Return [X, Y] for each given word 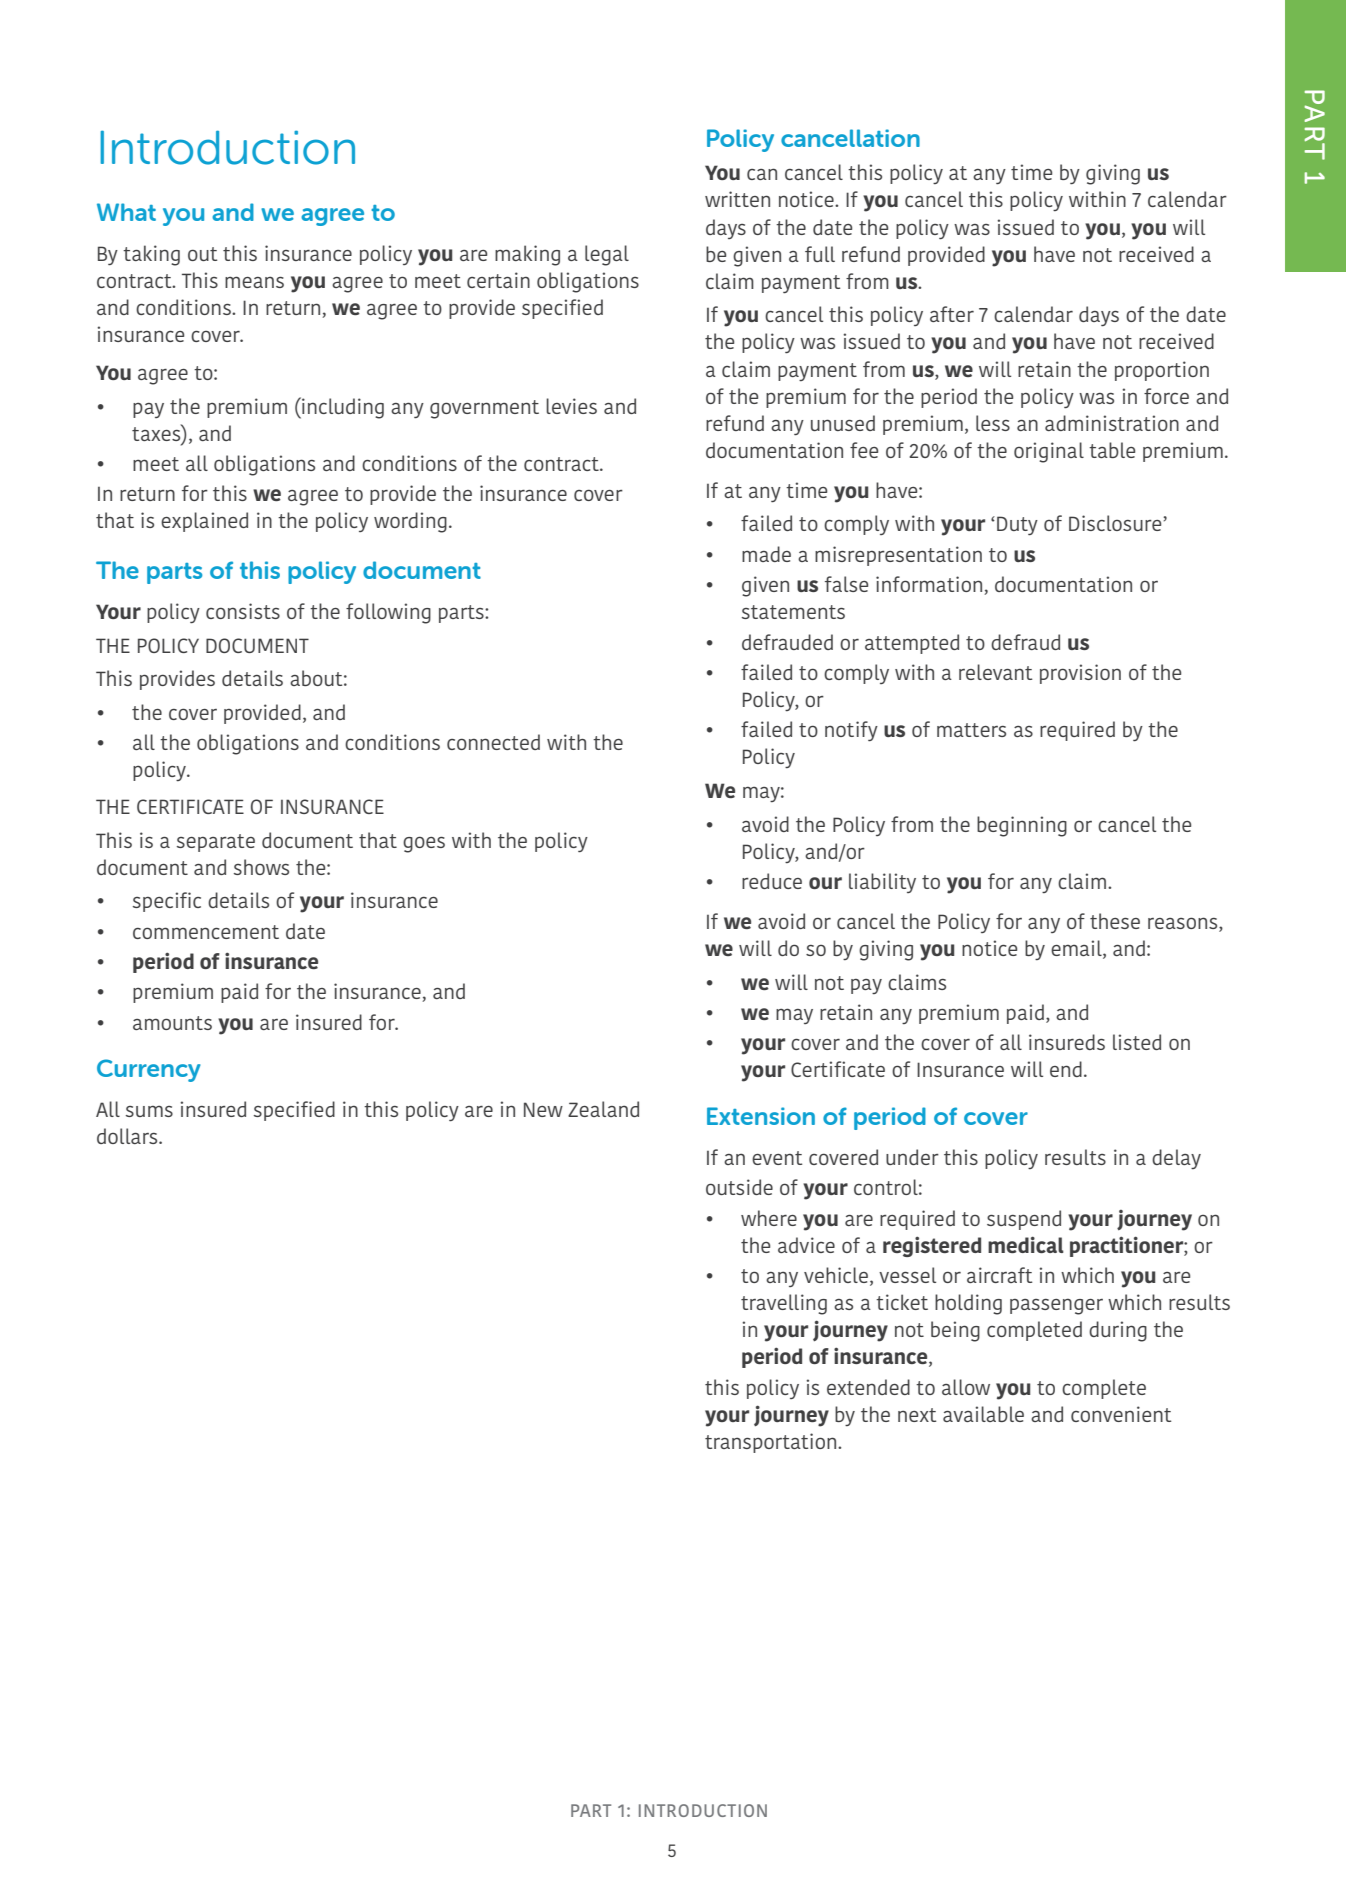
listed [1137, 1042]
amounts [172, 1023]
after [952, 314]
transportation [772, 1443]
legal [607, 255]
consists [243, 611]
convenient [1121, 1414]
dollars [128, 1136]
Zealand [603, 1109]
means [254, 282]
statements [793, 612]
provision [1080, 674]
